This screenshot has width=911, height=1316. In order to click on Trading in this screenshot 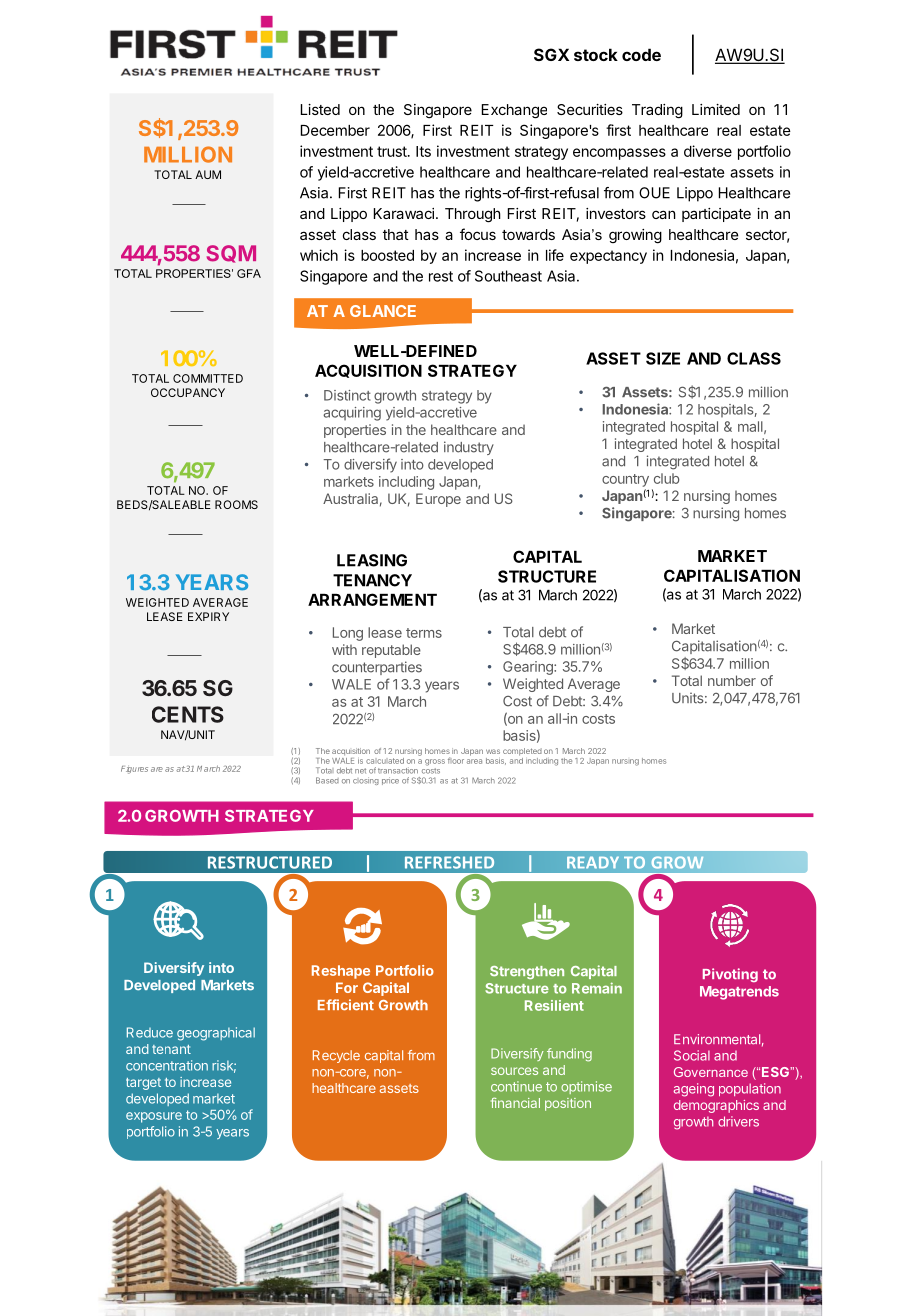, I will do `click(657, 111)`.
